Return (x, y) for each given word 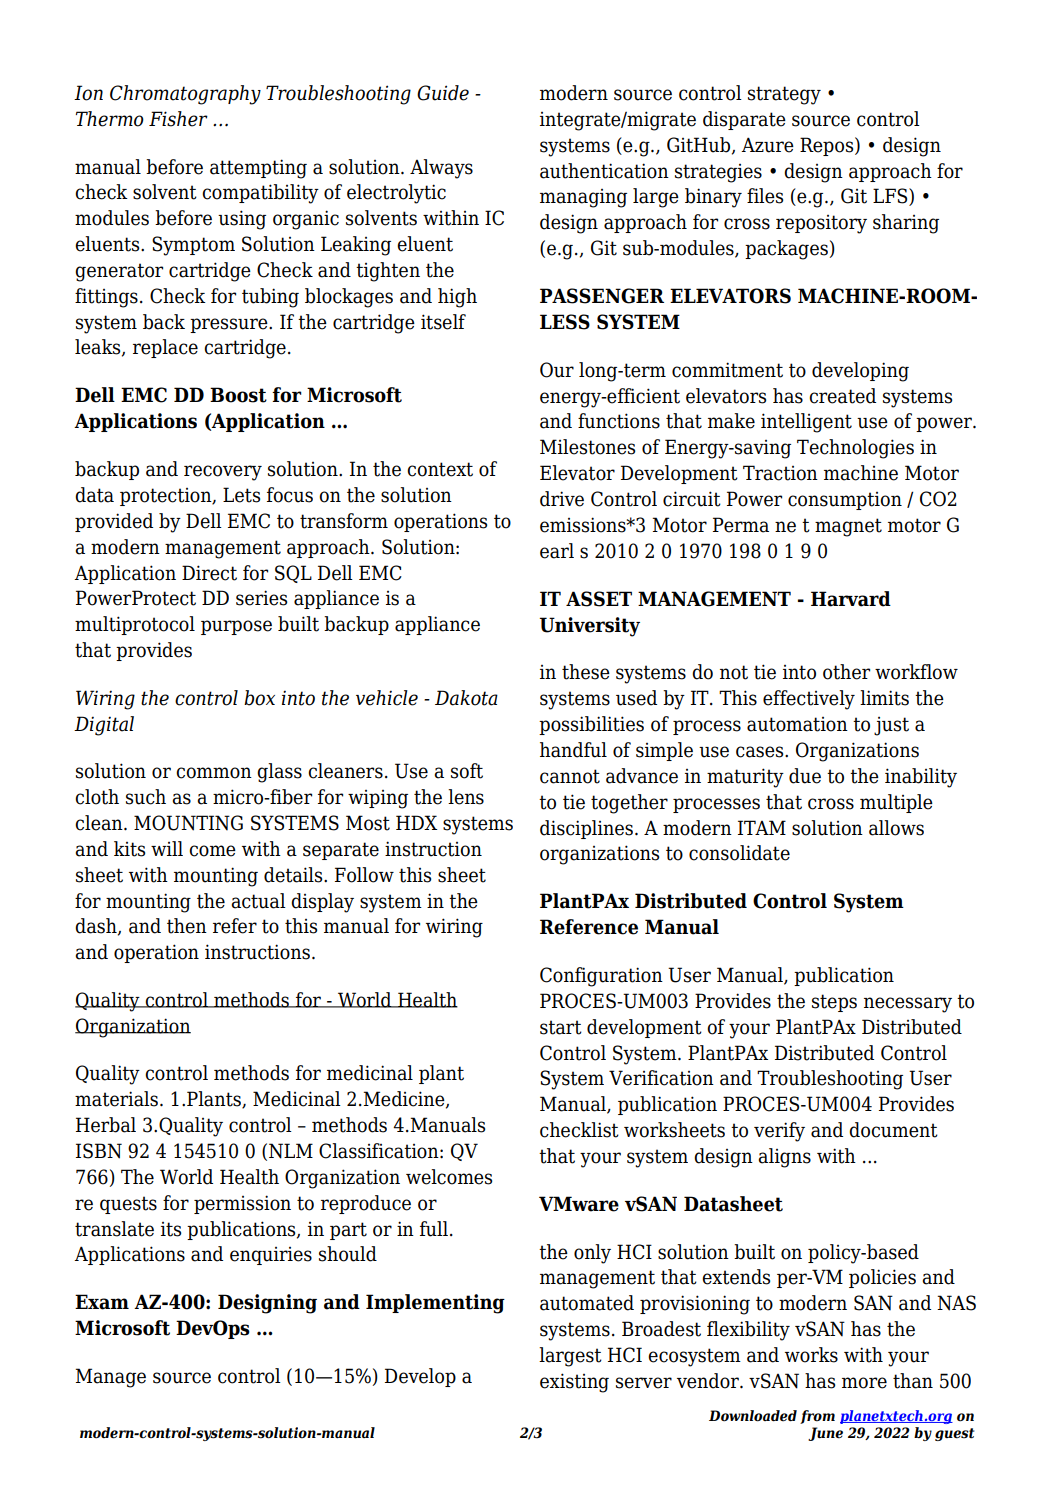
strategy (784, 95)
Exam (102, 1302)
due (805, 776)
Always (441, 169)
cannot (570, 776)
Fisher (178, 119)
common (214, 773)
